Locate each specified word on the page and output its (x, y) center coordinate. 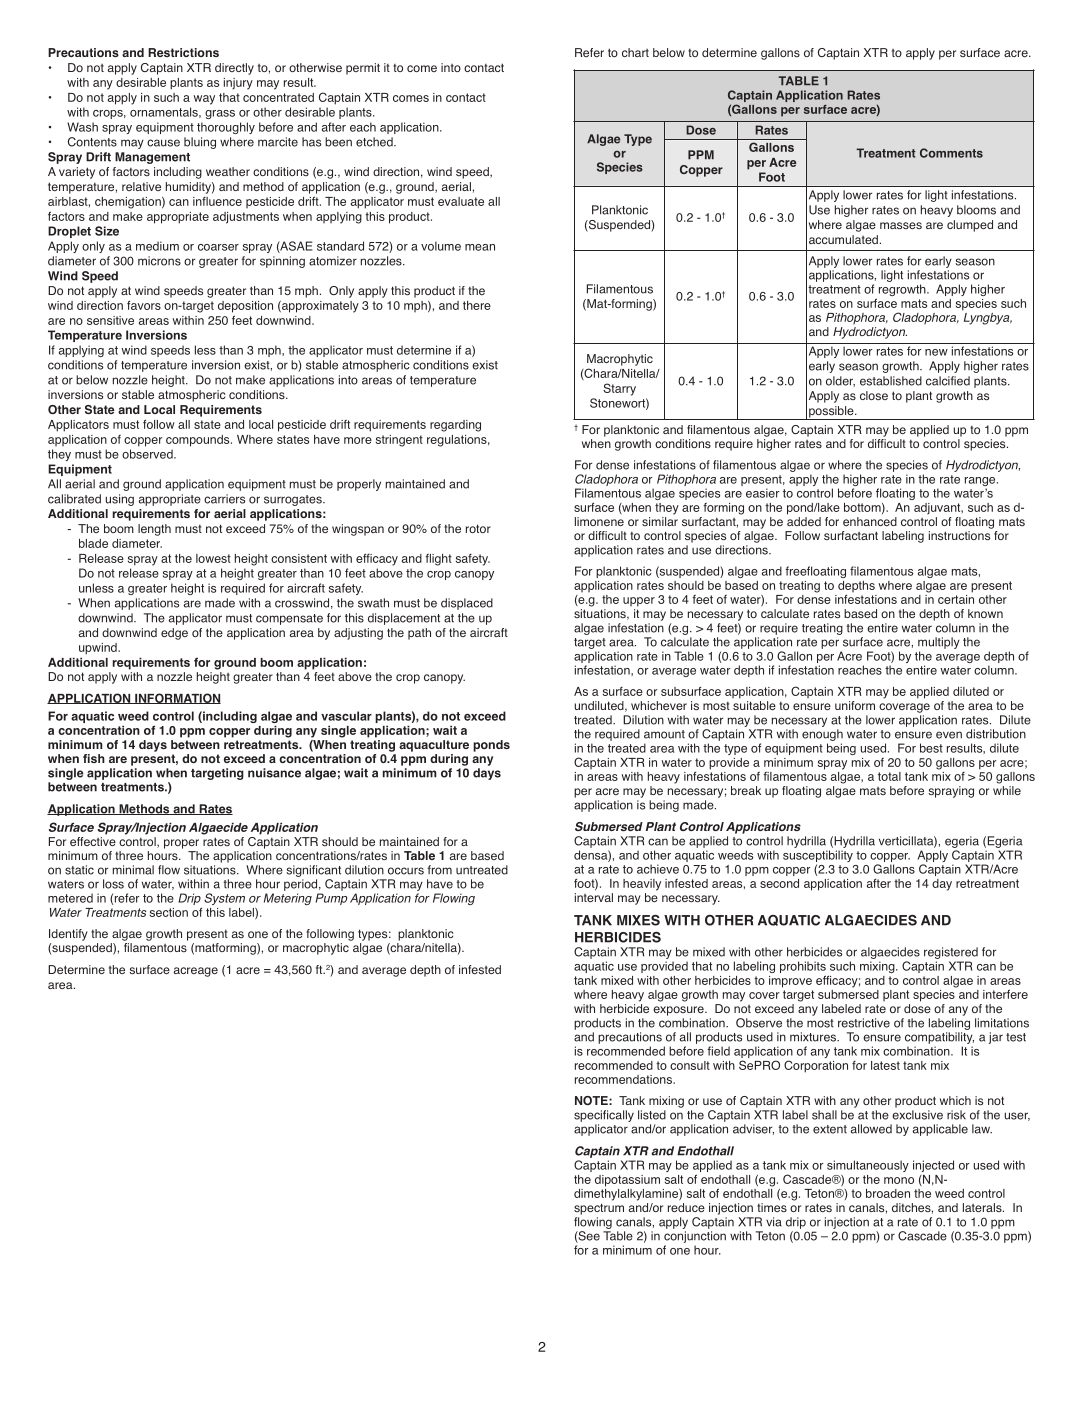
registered (951, 954)
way (204, 100)
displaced (467, 604)
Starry (619, 389)
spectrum (599, 1209)
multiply (939, 643)
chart (635, 52)
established (891, 381)
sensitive (110, 320)
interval (594, 897)
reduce (686, 1207)
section (169, 912)
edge (174, 634)
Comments (951, 153)
